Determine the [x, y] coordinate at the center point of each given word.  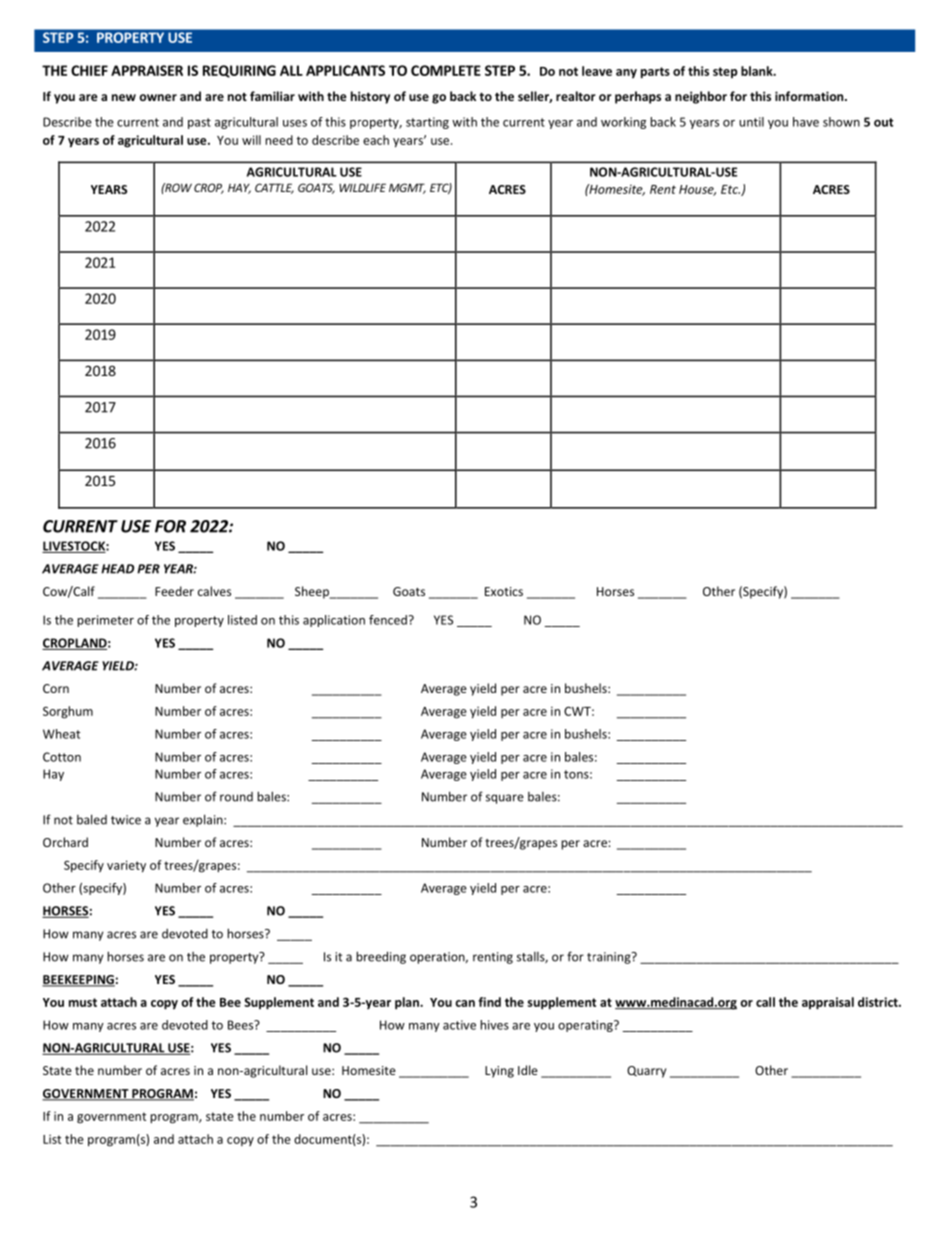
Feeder [174, 591]
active [459, 1025]
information [810, 96]
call [765, 1002]
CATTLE [274, 188]
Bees [242, 1025]
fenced [388, 620]
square [505, 799]
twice [126, 820]
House [697, 190]
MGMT [407, 188]
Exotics [504, 591]
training [610, 958]
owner [158, 97]
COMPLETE [446, 70]
